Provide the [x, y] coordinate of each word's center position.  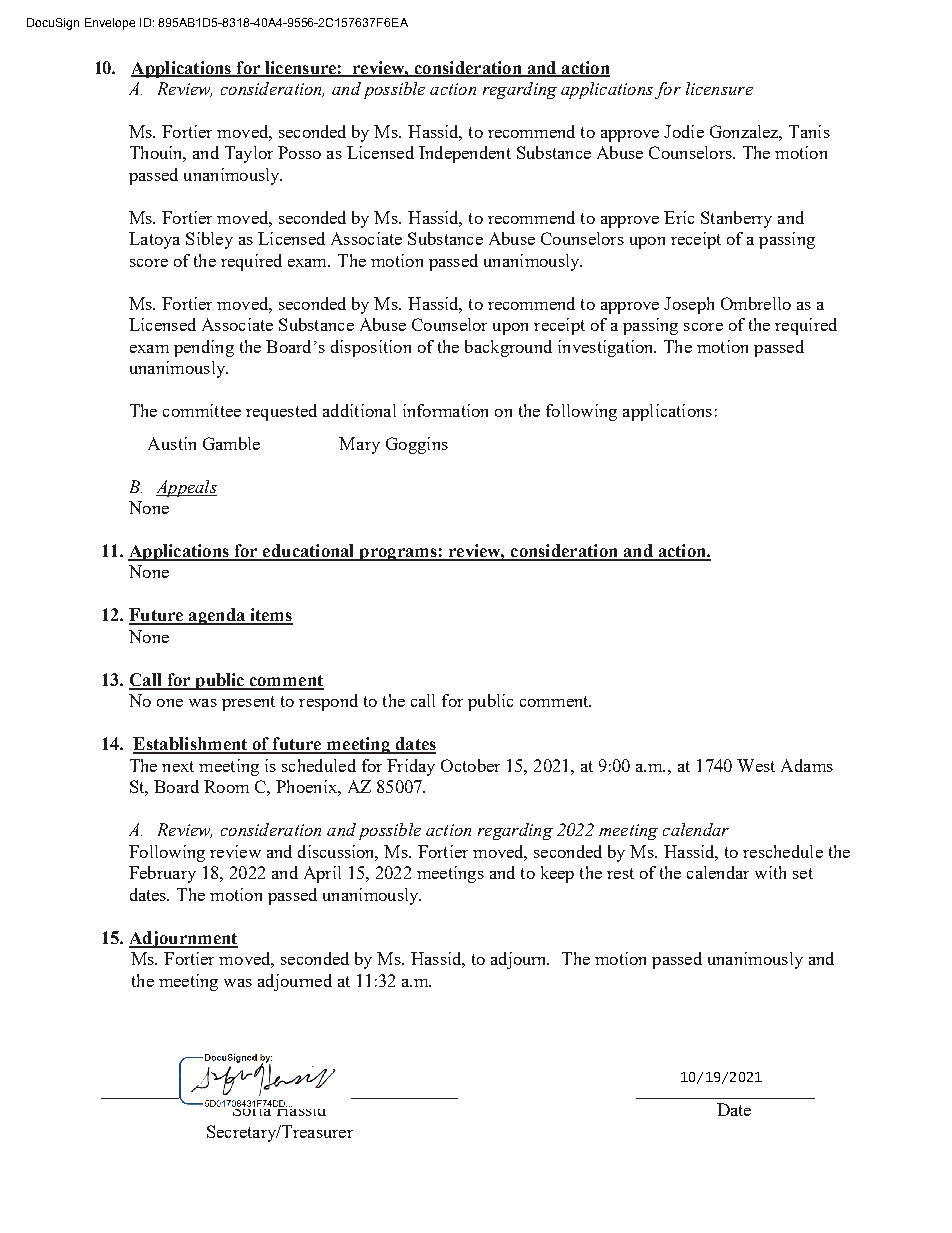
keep [557, 874]
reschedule [783, 851]
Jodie [684, 131]
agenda [217, 616]
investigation [607, 348]
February [162, 874]
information [445, 410]
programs [398, 554]
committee [202, 410]
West [756, 765]
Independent [465, 154]
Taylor [249, 154]
